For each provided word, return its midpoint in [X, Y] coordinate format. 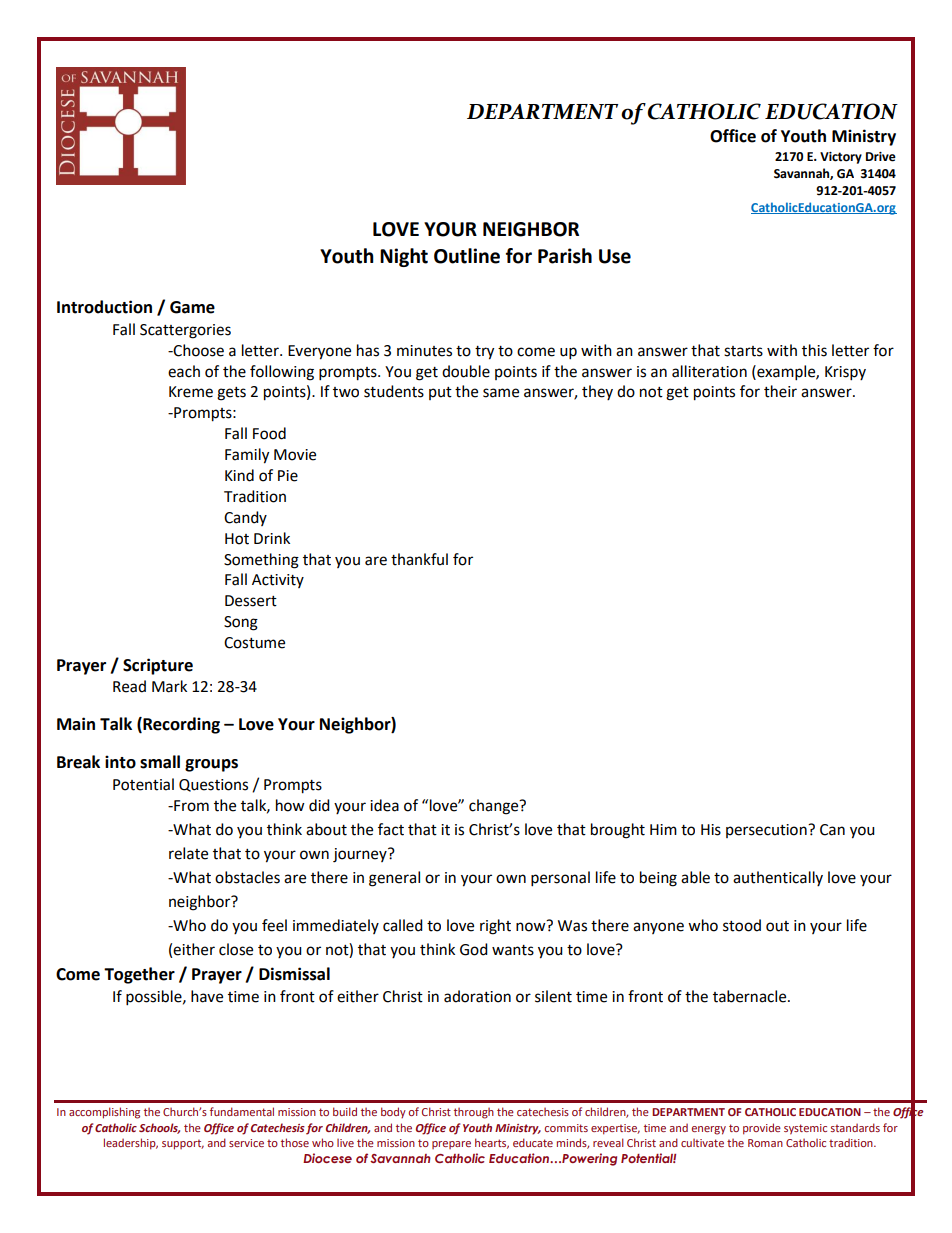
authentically [778, 878]
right [495, 927]
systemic [805, 1129]
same [501, 393]
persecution [767, 831]
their [780, 391]
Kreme [191, 392]
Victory [841, 158]
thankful [419, 559]
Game [192, 307]
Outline [467, 256]
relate [188, 853]
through [474, 1113]
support [183, 1144]
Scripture [158, 666]
